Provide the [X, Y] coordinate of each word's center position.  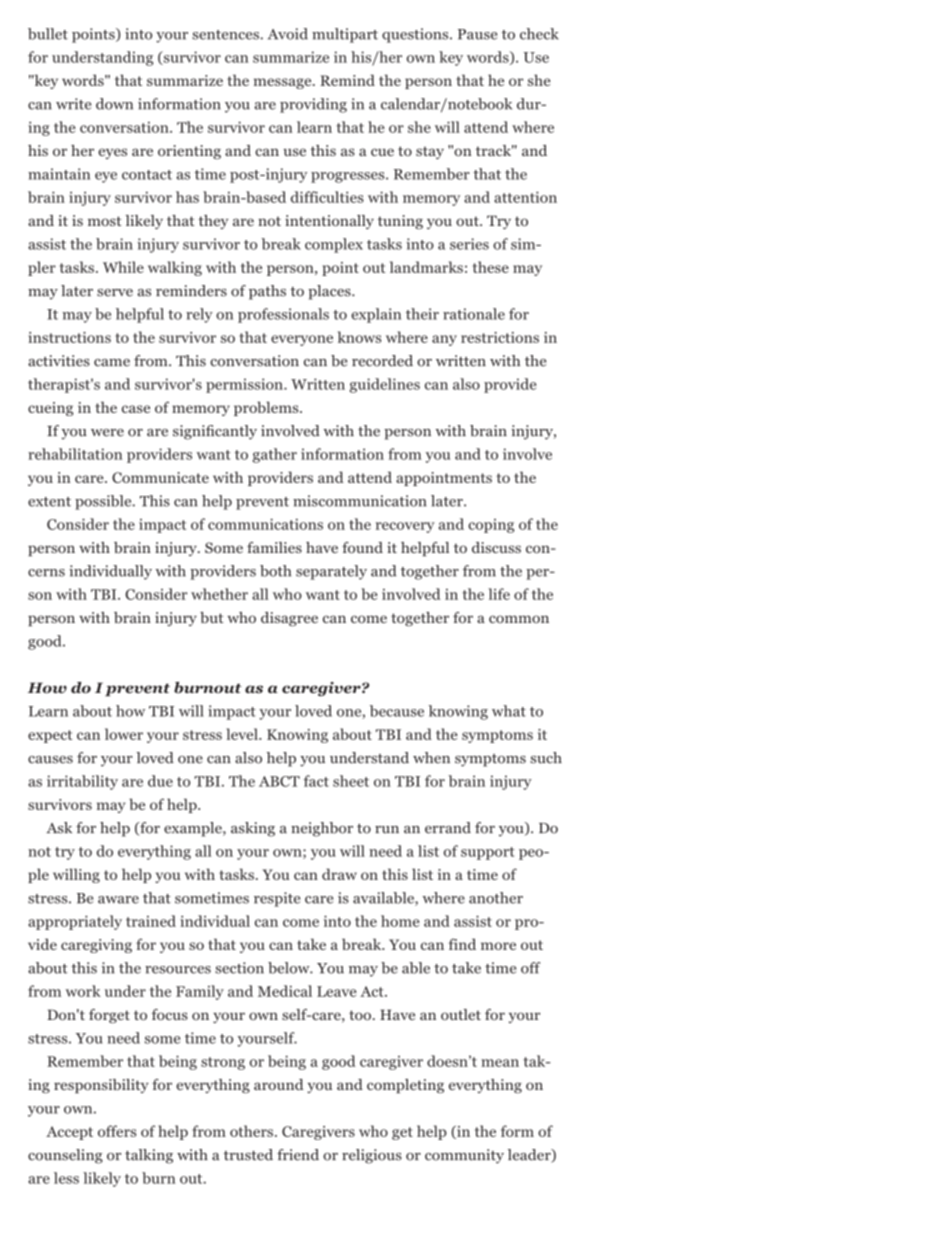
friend [298, 1155]
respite [277, 899]
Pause [477, 34]
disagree [289, 619]
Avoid [288, 34]
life [499, 594]
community [464, 1156]
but [212, 617]
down [114, 104]
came [112, 363]
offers [117, 1131]
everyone [302, 340]
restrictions [500, 337]
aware [118, 900]
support [488, 853]
